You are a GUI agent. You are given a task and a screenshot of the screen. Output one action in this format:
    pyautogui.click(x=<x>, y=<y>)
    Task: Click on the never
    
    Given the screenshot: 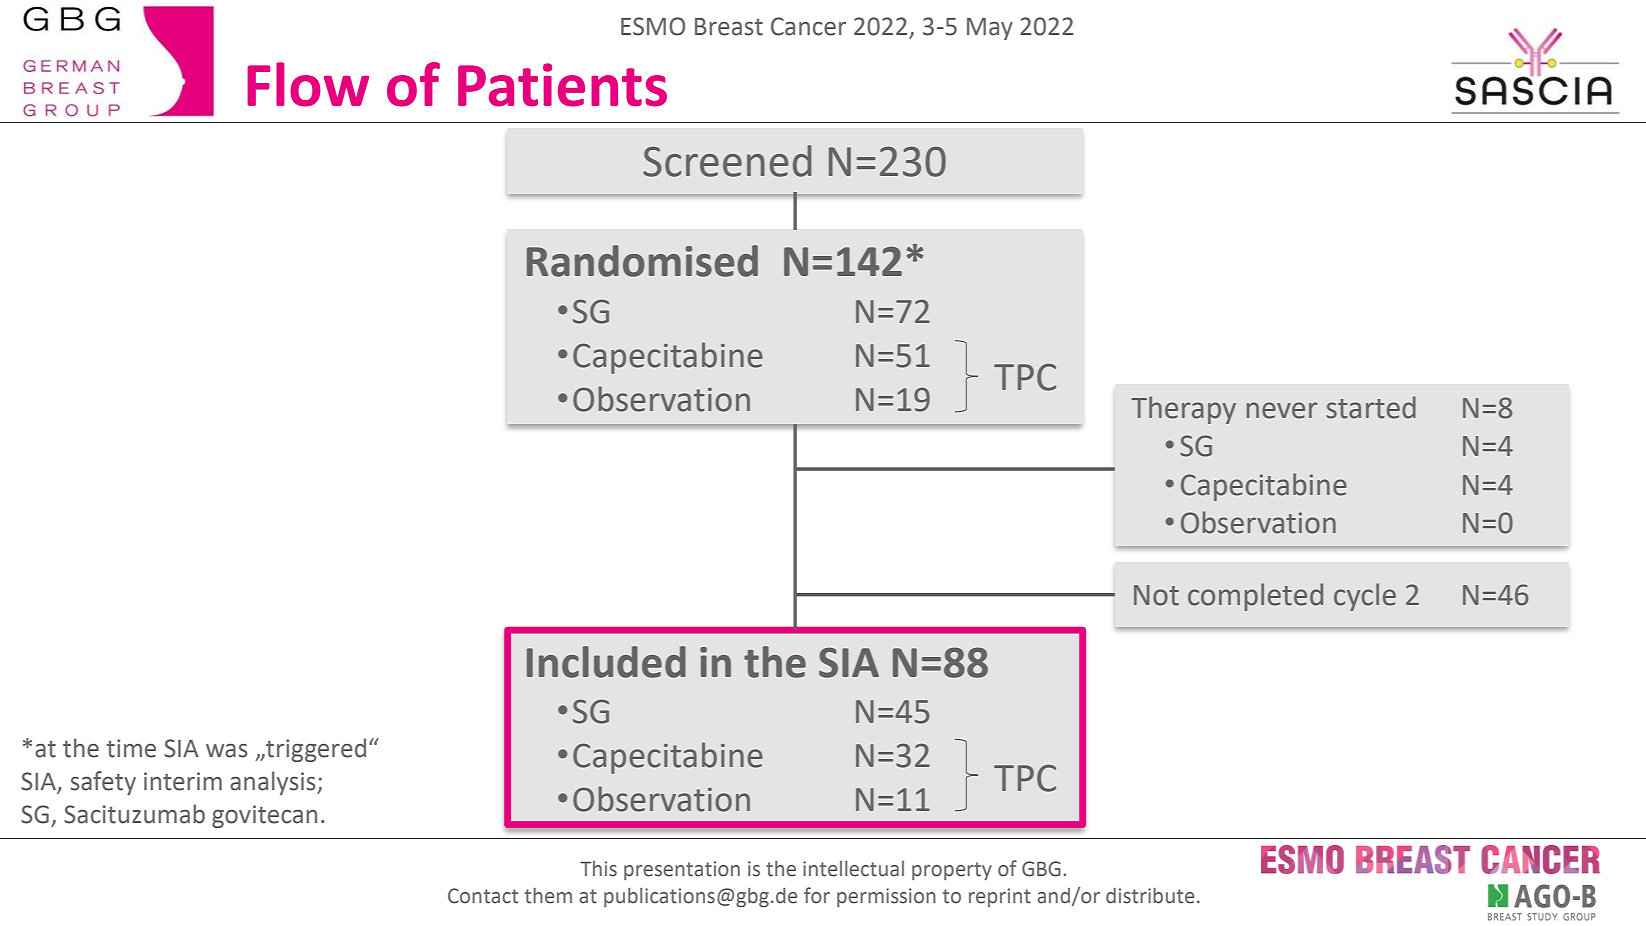 What is the action you would take?
    pyautogui.click(x=1282, y=410)
